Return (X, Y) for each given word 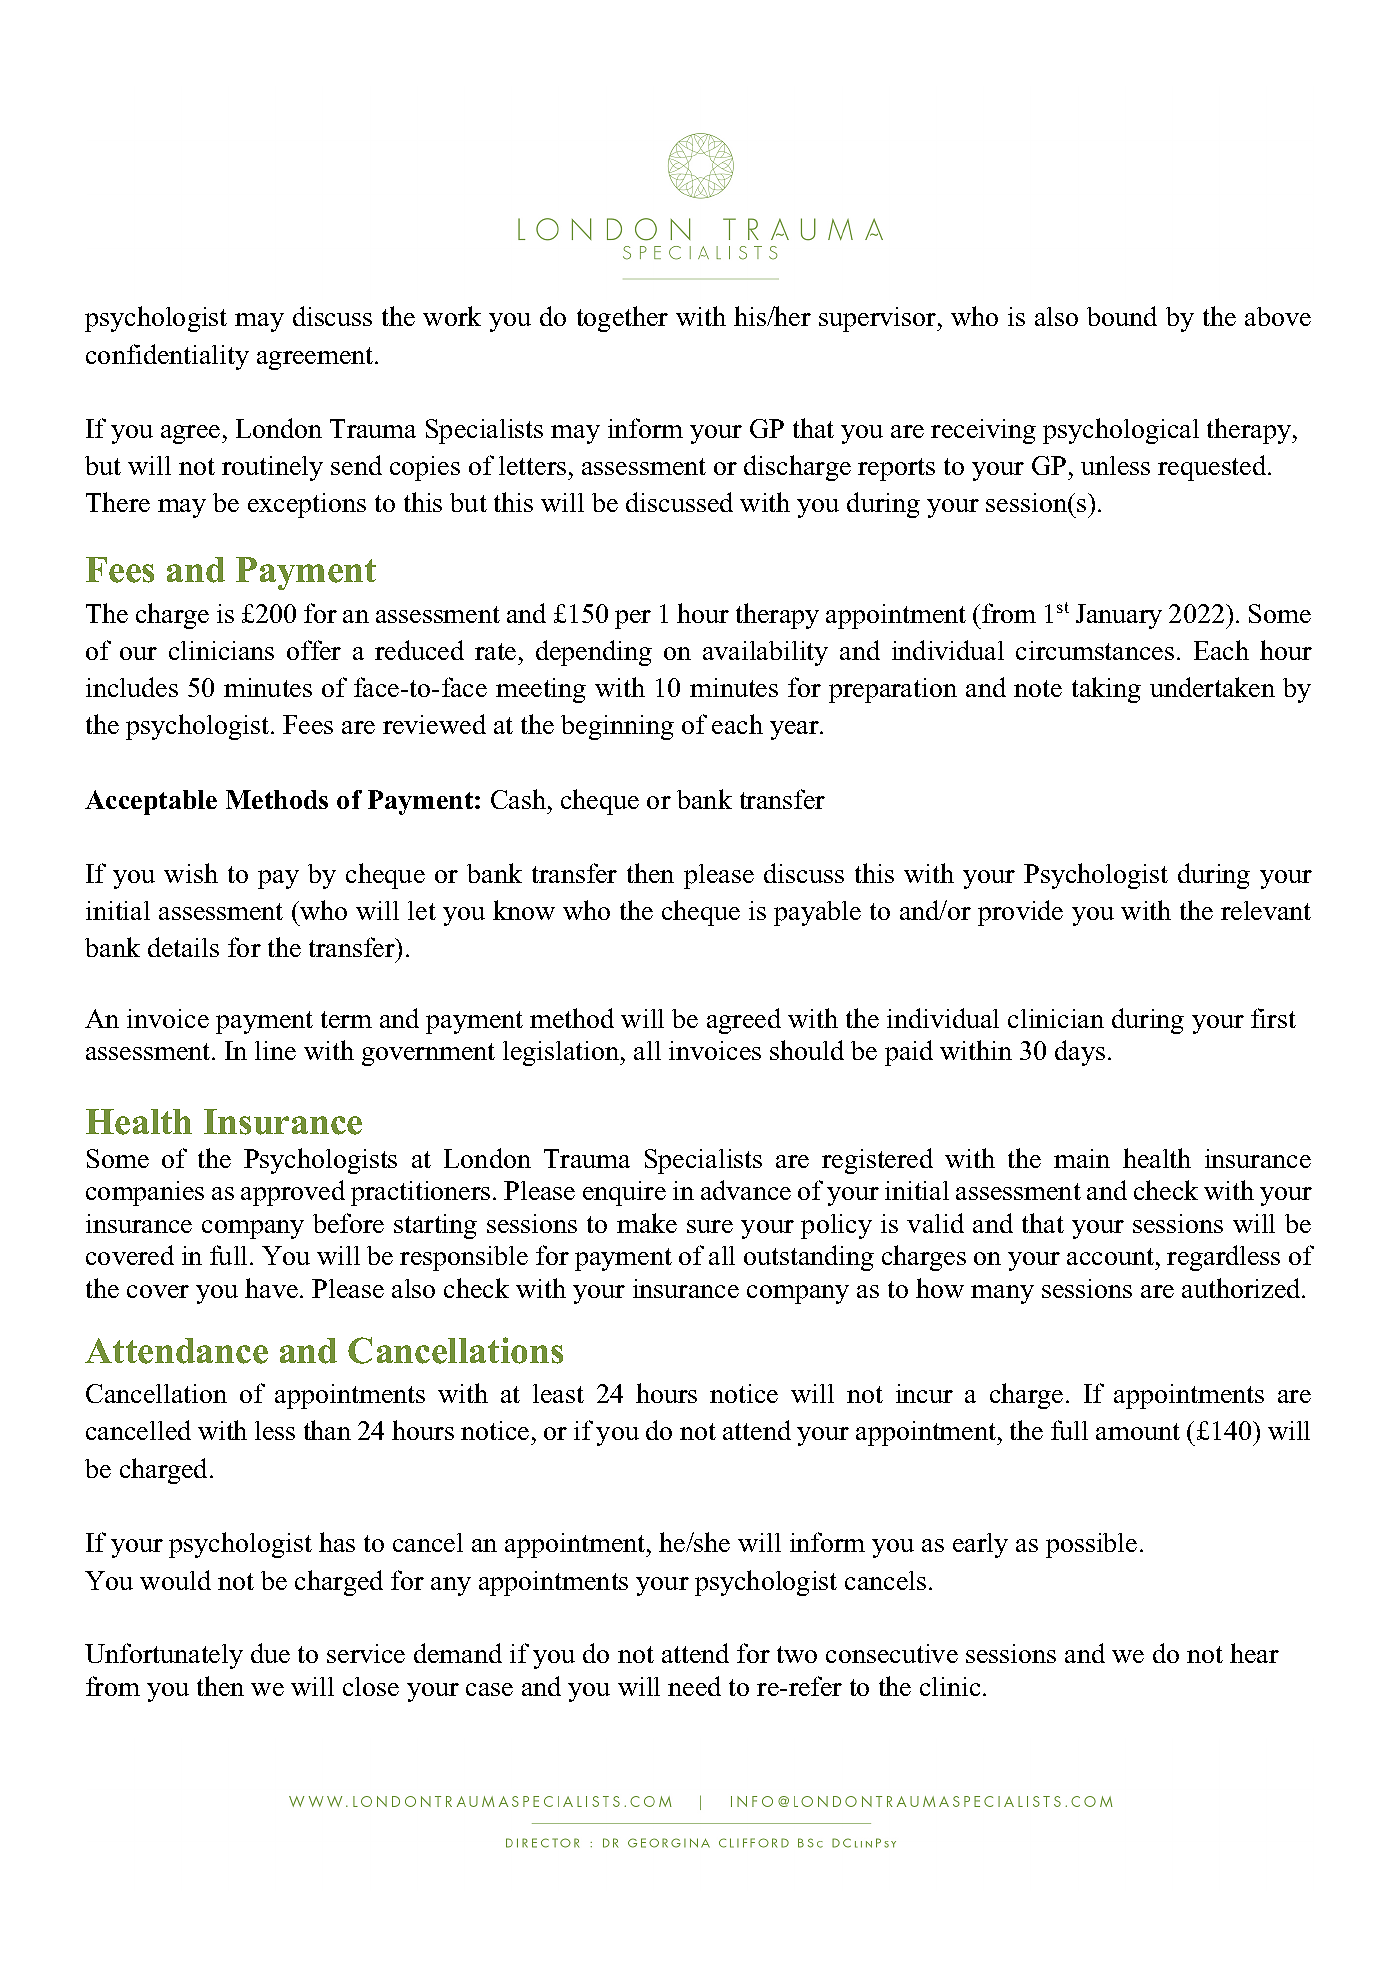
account (1112, 1256)
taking (1106, 690)
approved (293, 1193)
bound (1122, 316)
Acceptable (151, 802)
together (622, 319)
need (694, 1686)
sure (710, 1226)
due (270, 1653)
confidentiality (167, 357)
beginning (617, 727)
